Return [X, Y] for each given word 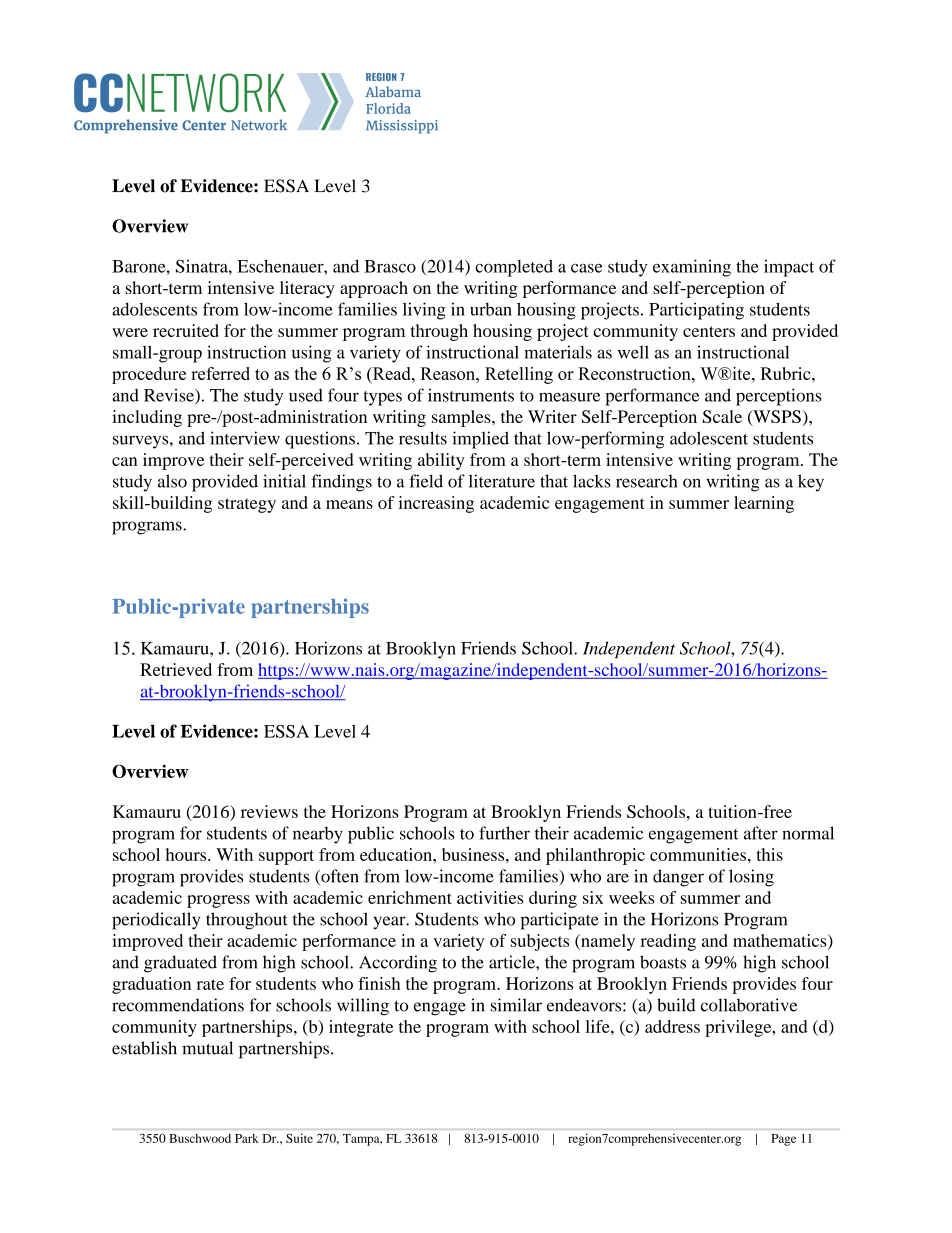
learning [764, 504]
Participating [696, 311]
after [761, 833]
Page [784, 1140]
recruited [186, 330]
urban [491, 309]
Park [247, 1138]
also [172, 481]
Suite [299, 1138]
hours [187, 854]
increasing [436, 504]
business [474, 854]
